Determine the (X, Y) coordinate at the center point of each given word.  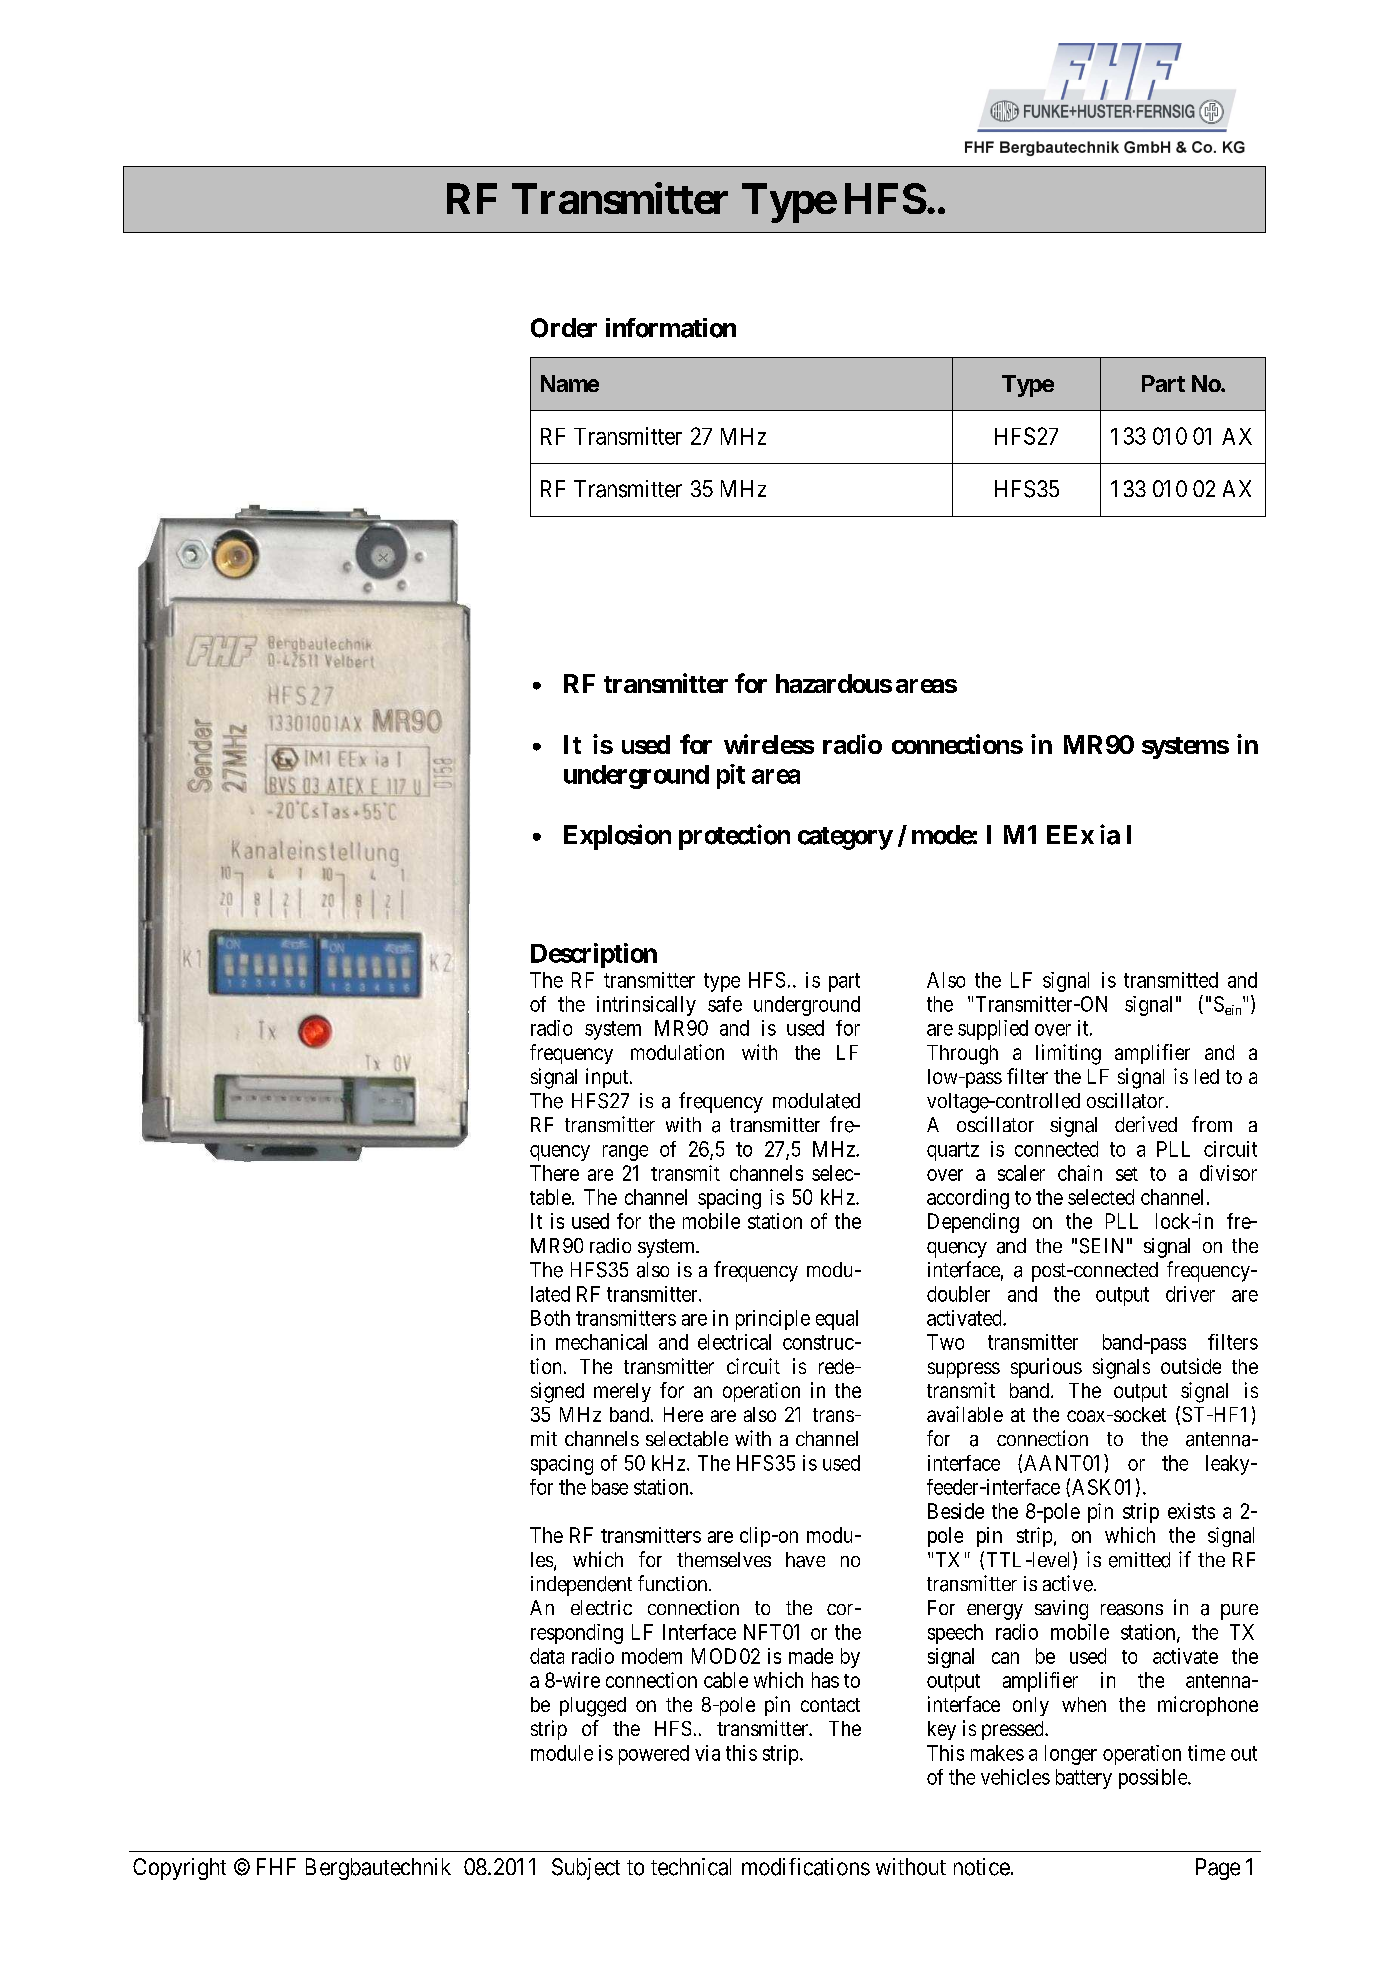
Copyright (179, 1869)
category (845, 838)
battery (1084, 1779)
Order (564, 328)
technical (691, 1867)
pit (731, 776)
